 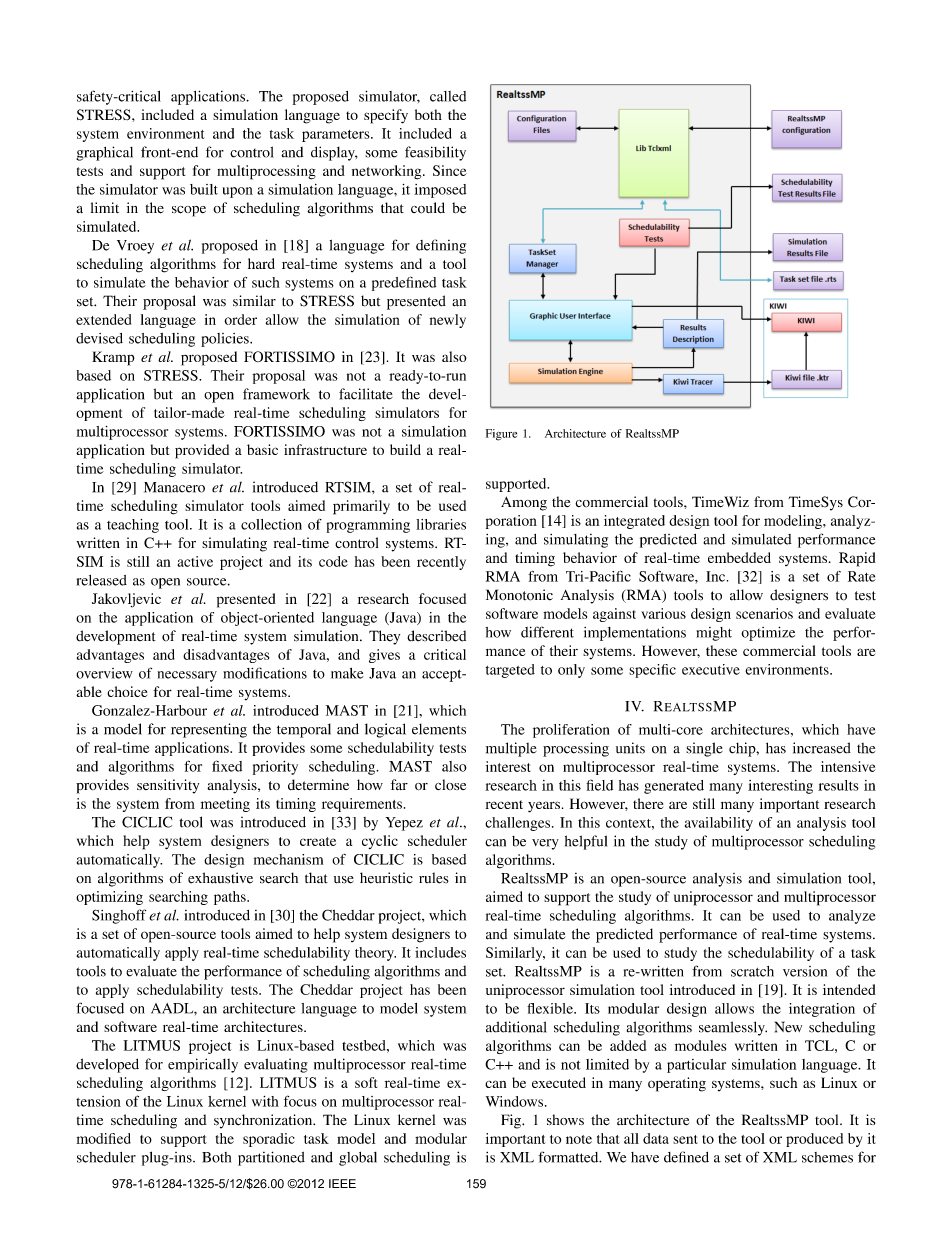 I want to click on necessary, so click(x=187, y=676).
